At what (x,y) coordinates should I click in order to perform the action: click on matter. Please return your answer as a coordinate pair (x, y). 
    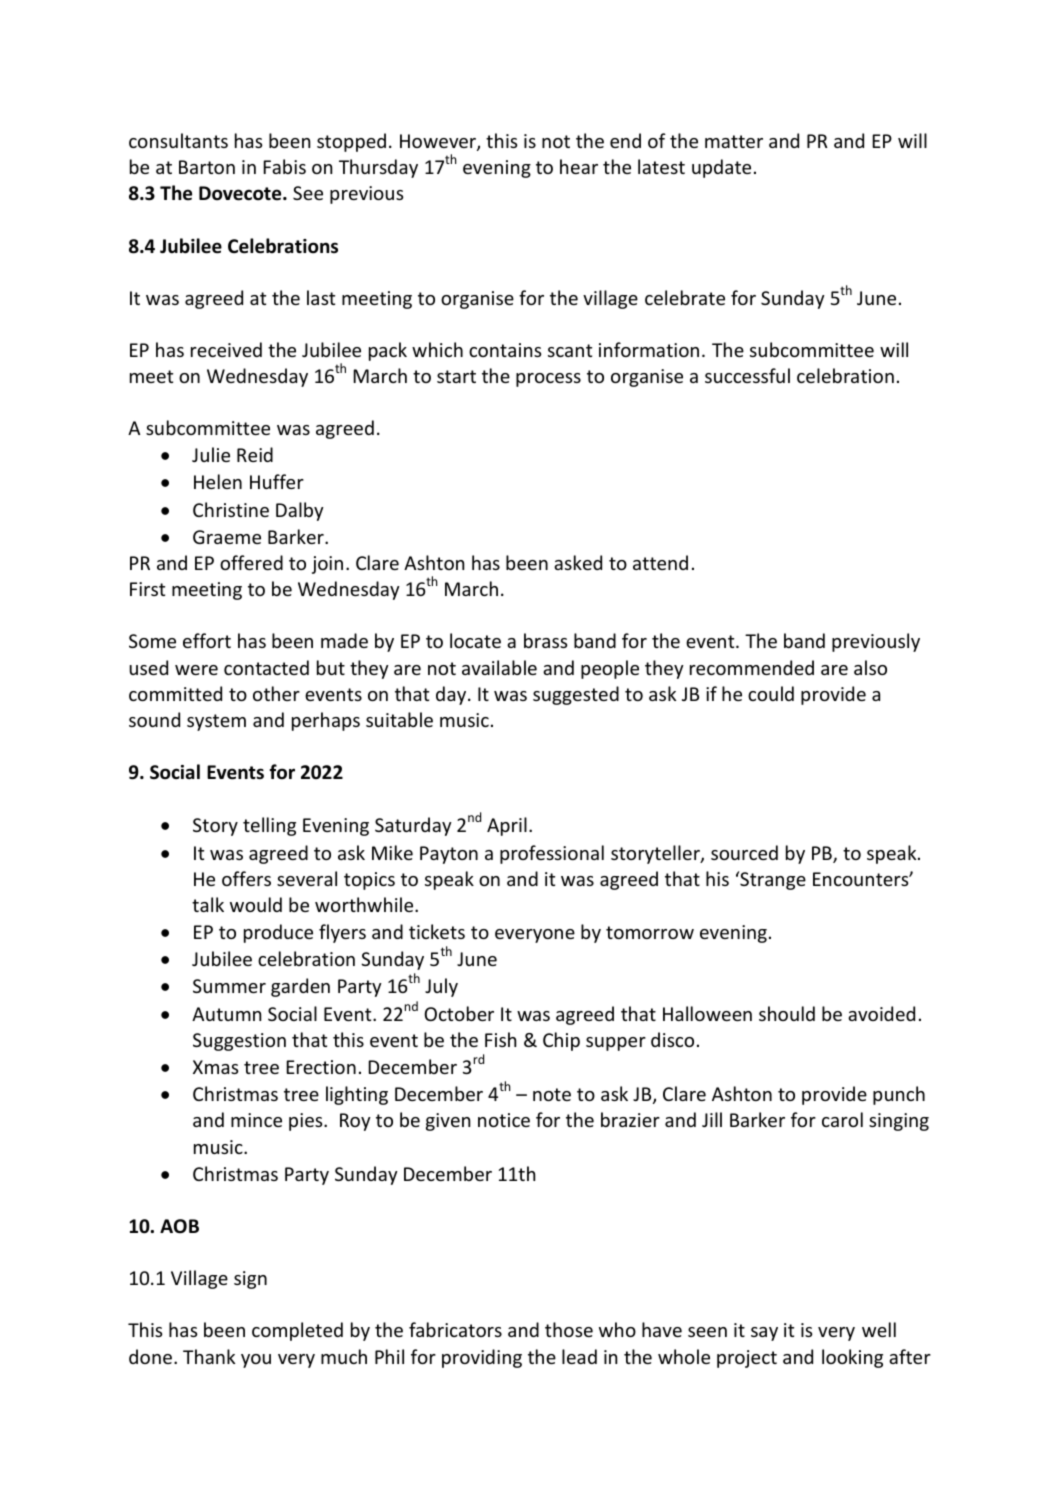
    Looking at the image, I should click on (734, 141).
